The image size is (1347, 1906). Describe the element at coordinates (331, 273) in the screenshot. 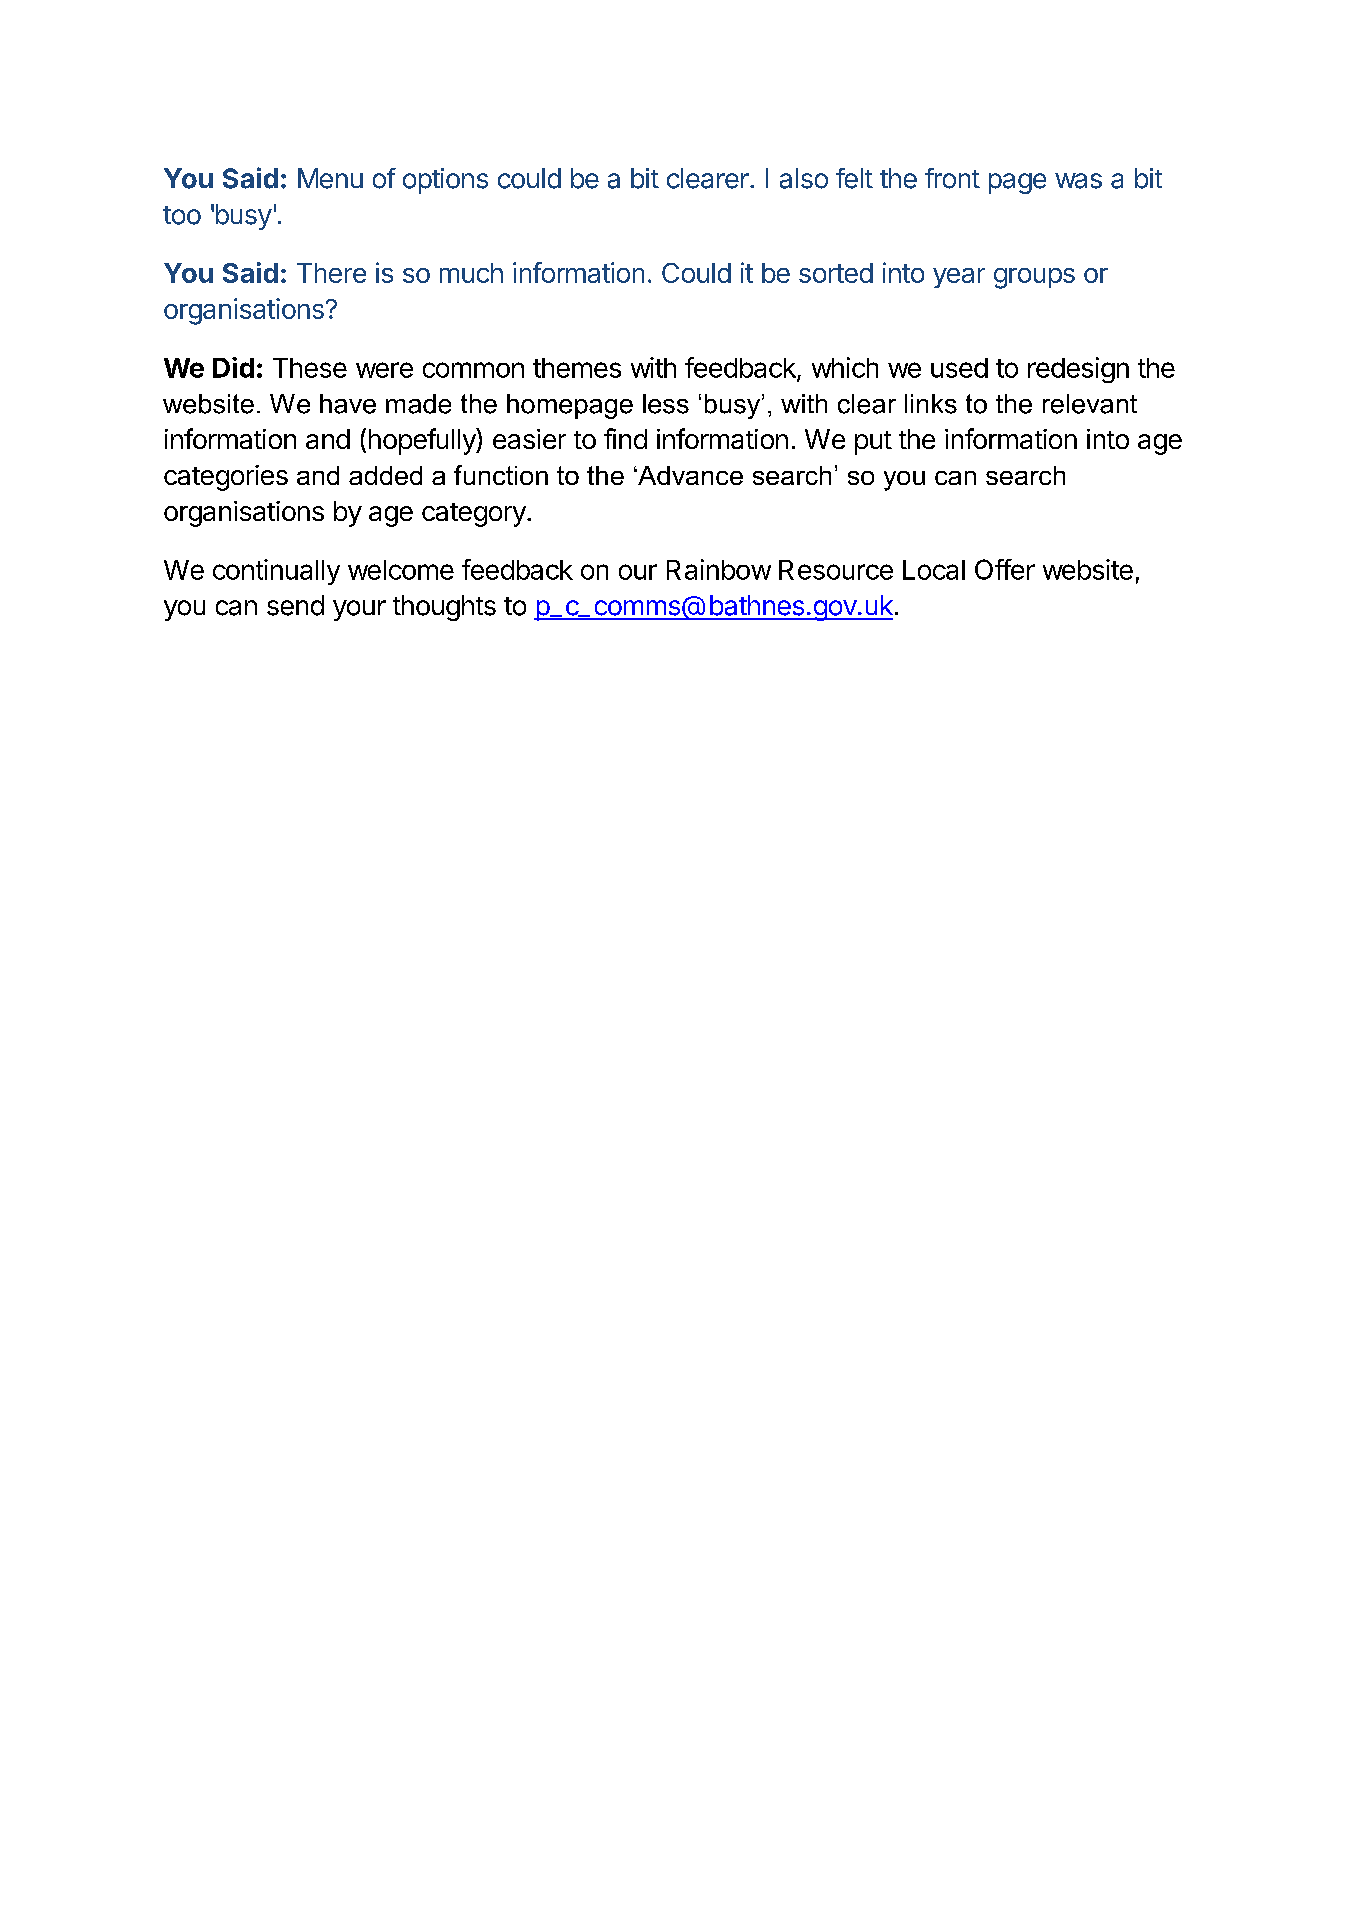

I see `There` at that location.
